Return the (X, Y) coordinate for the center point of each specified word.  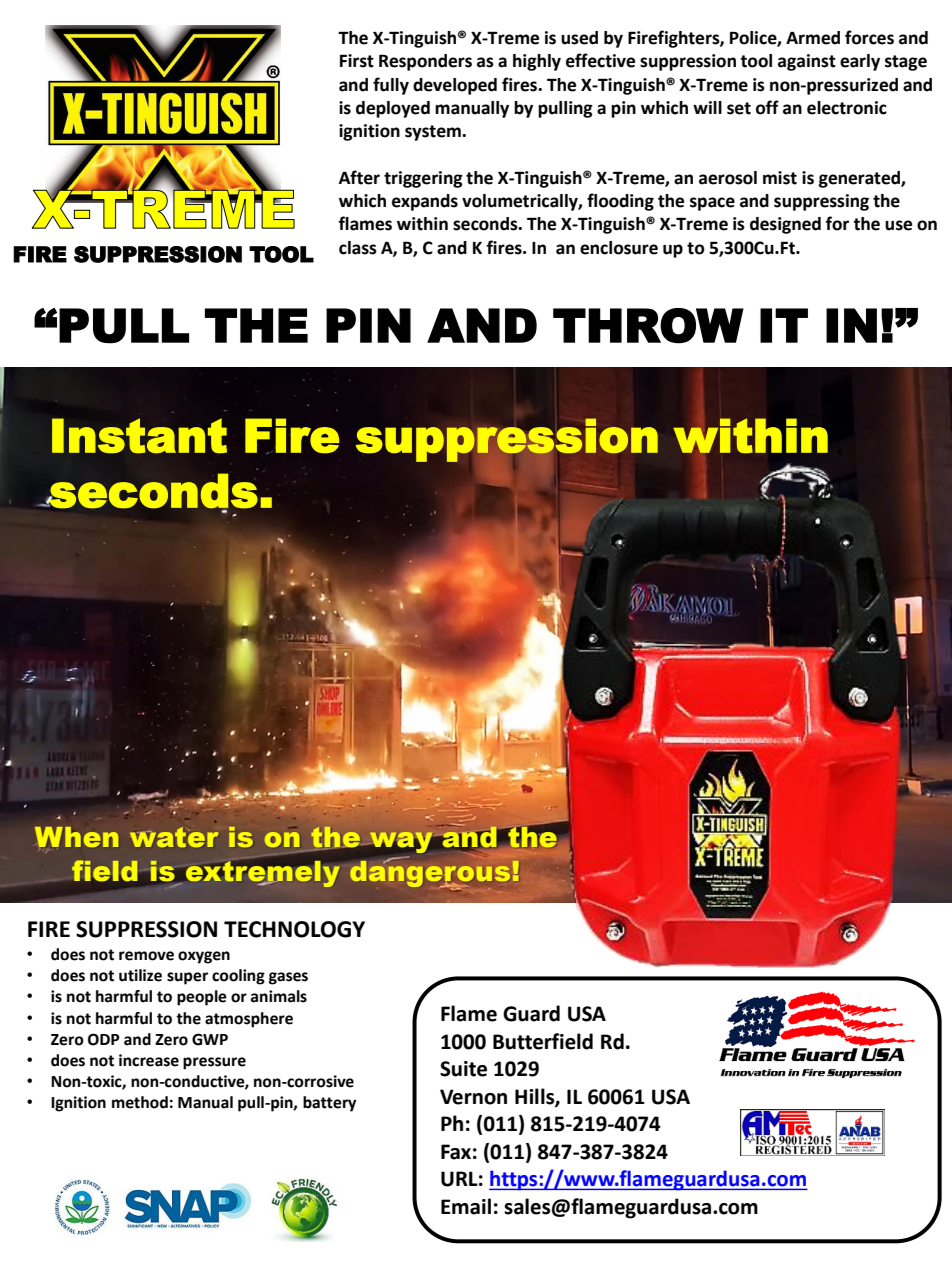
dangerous (429, 873)
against (807, 62)
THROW (648, 326)
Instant (139, 436)
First (357, 61)
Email (466, 1206)
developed (455, 86)
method (140, 1102)
